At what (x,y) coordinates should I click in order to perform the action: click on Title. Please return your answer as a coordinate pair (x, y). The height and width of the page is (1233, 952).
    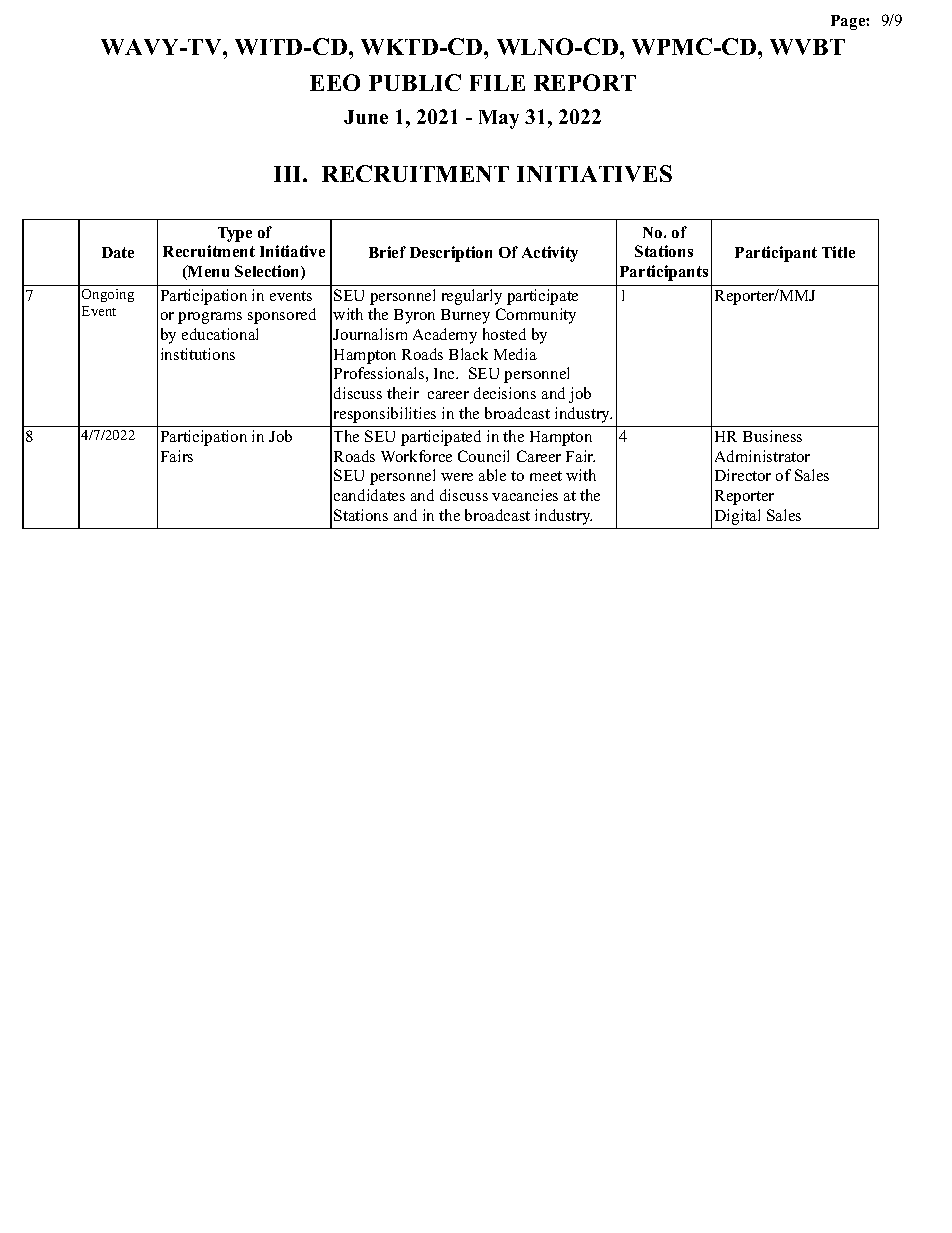
    Looking at the image, I should click on (838, 252).
